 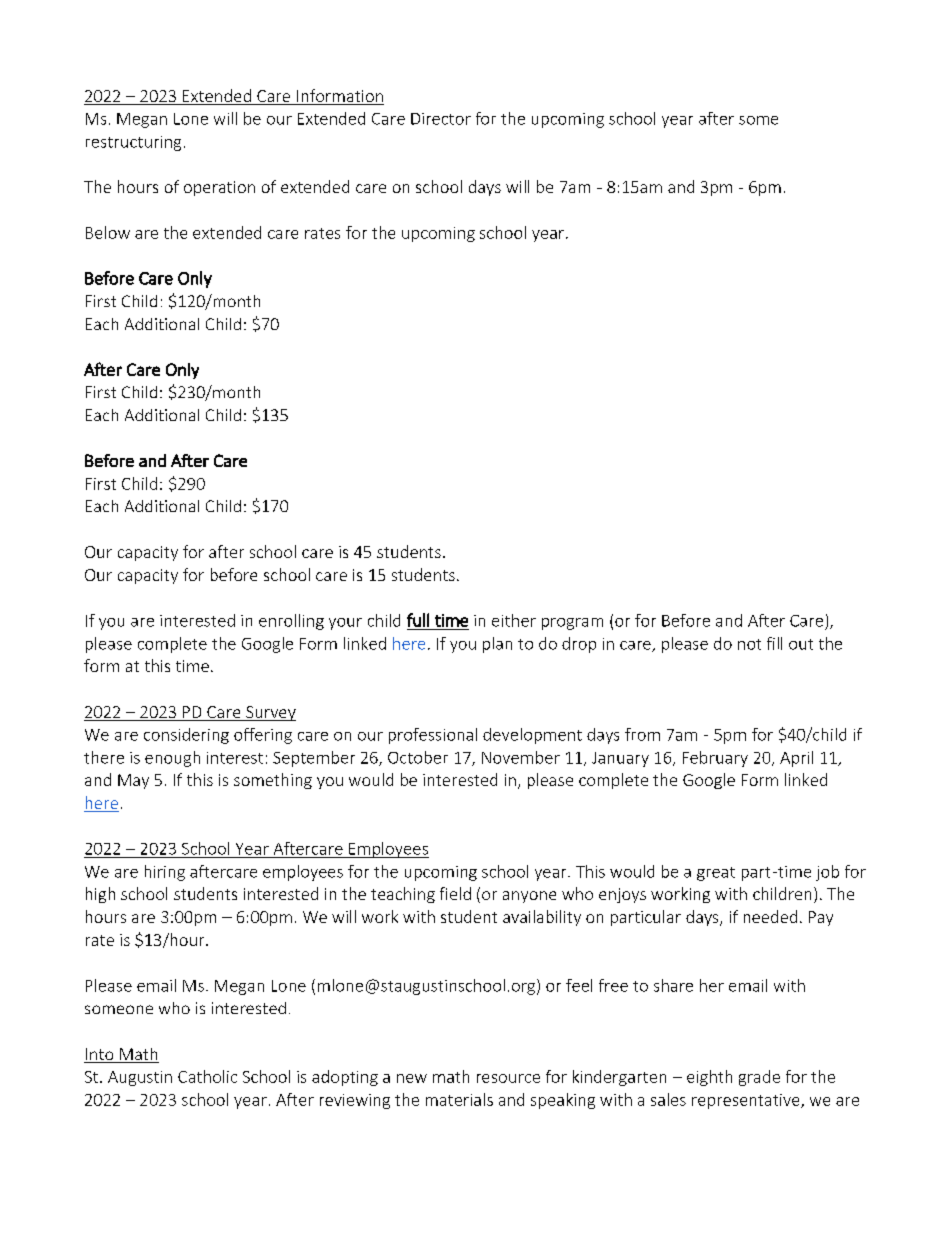 I want to click on enrolling, so click(x=291, y=622).
